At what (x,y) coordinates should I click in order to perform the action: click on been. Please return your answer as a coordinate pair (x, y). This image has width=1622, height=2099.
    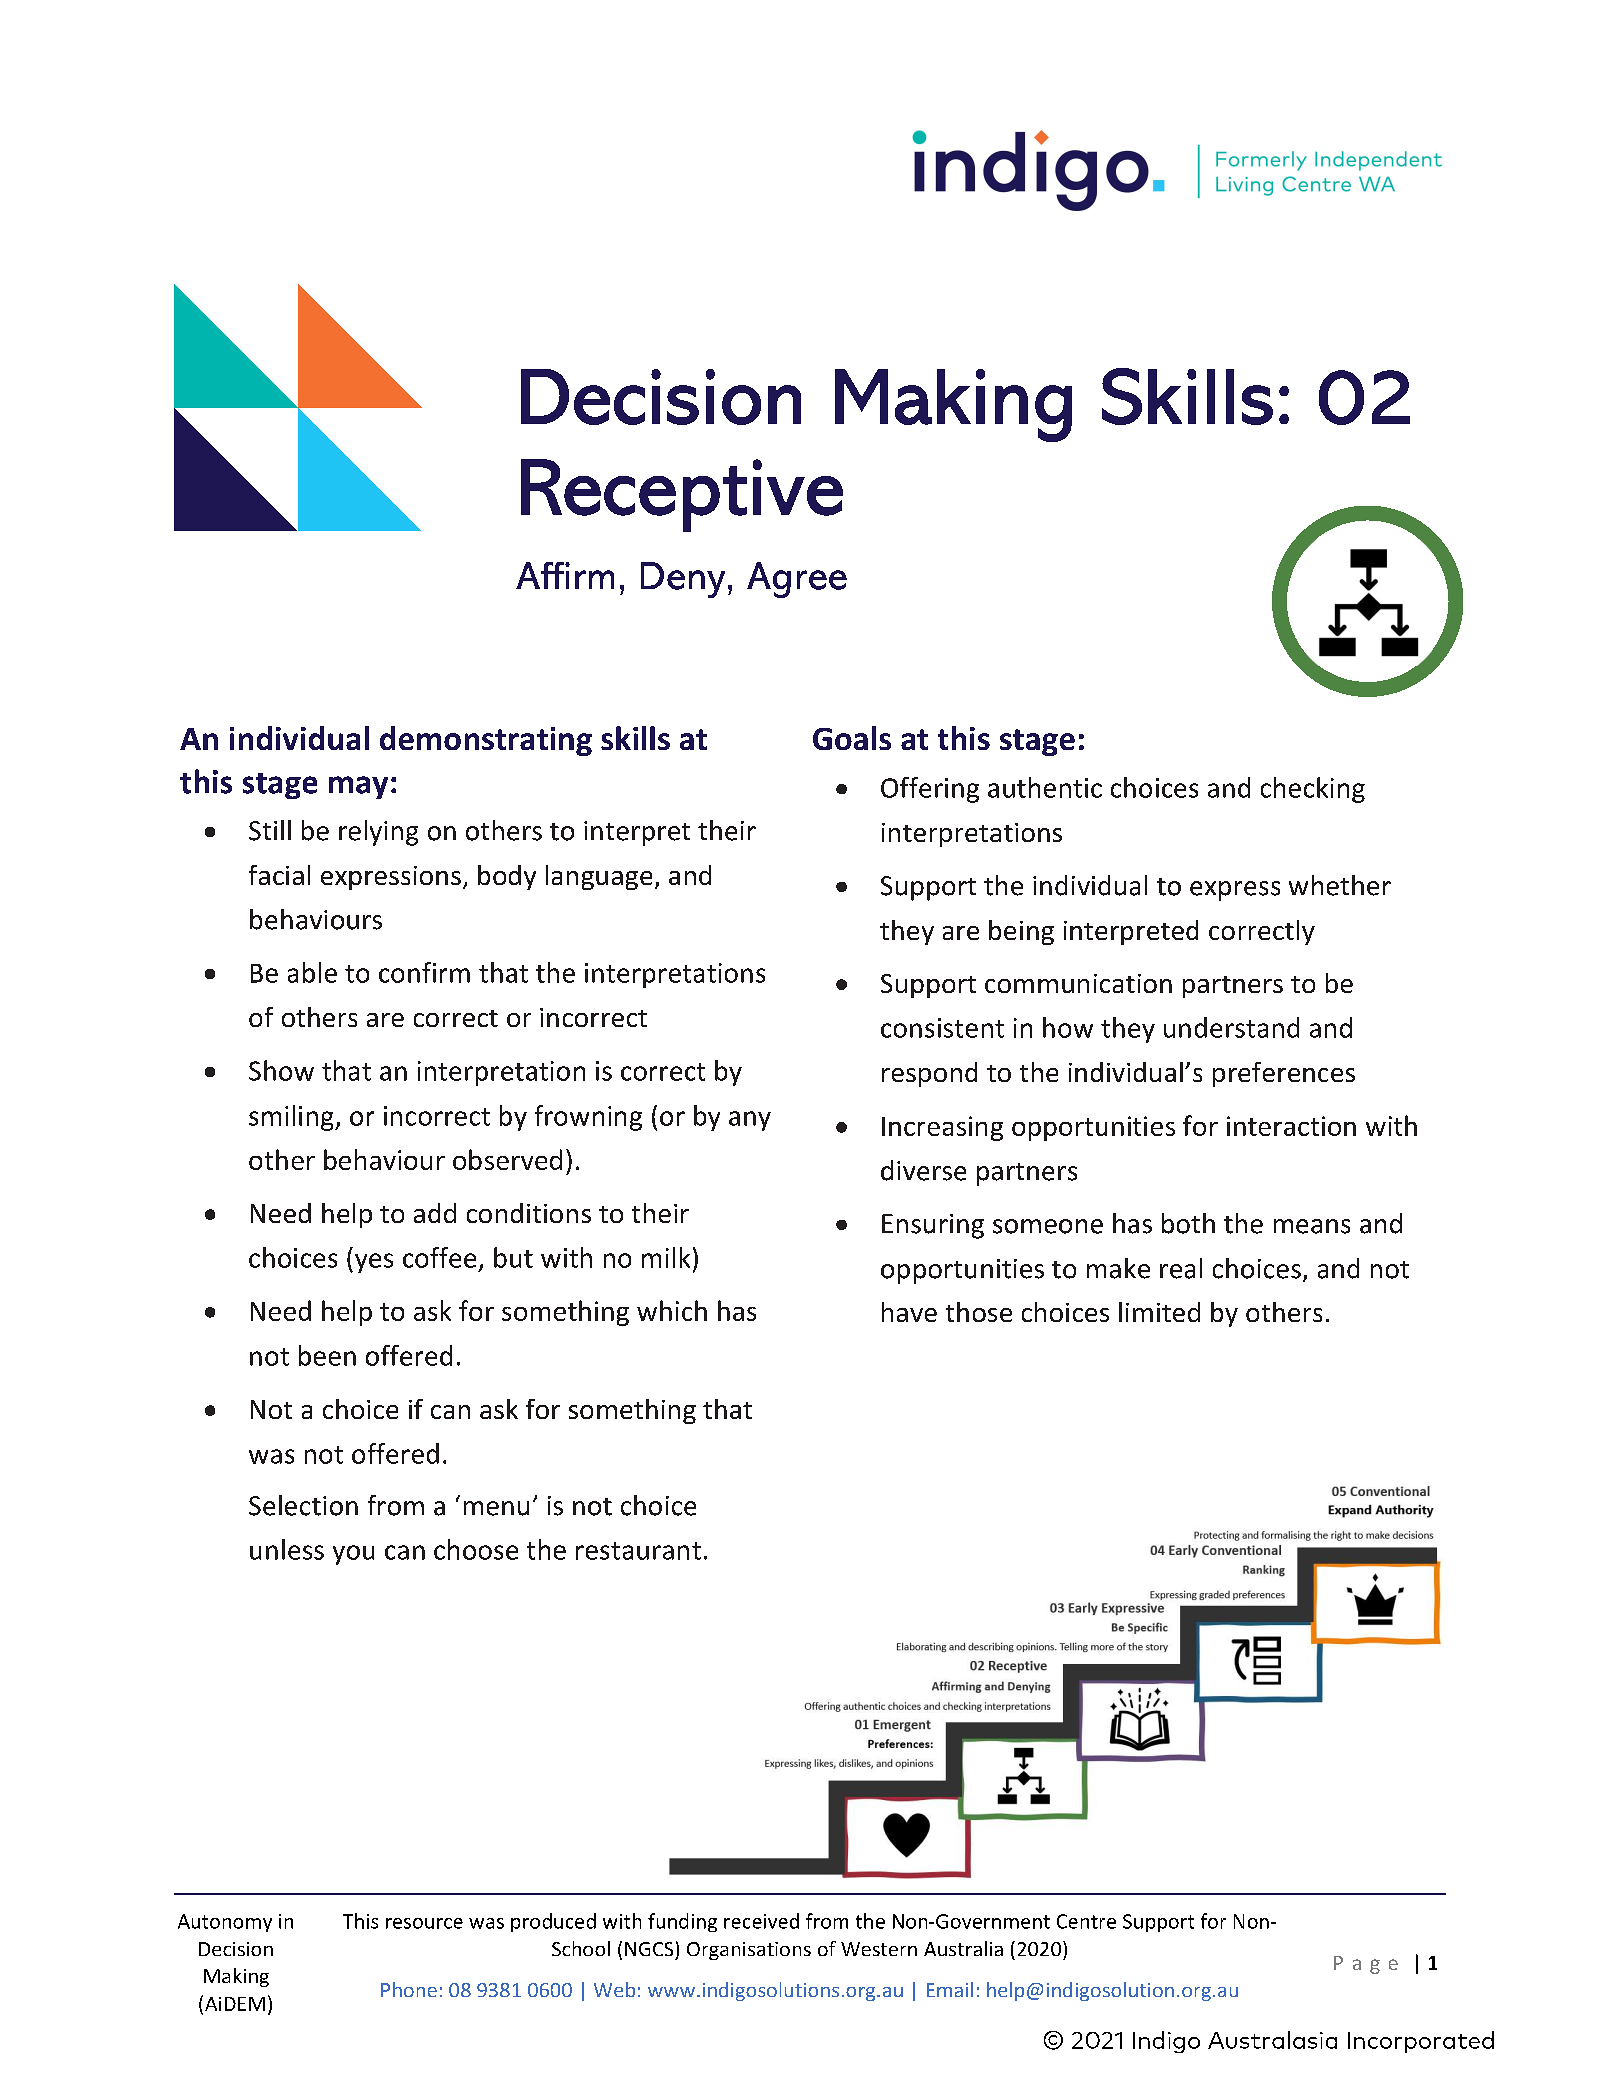
    Looking at the image, I should click on (327, 1355).
